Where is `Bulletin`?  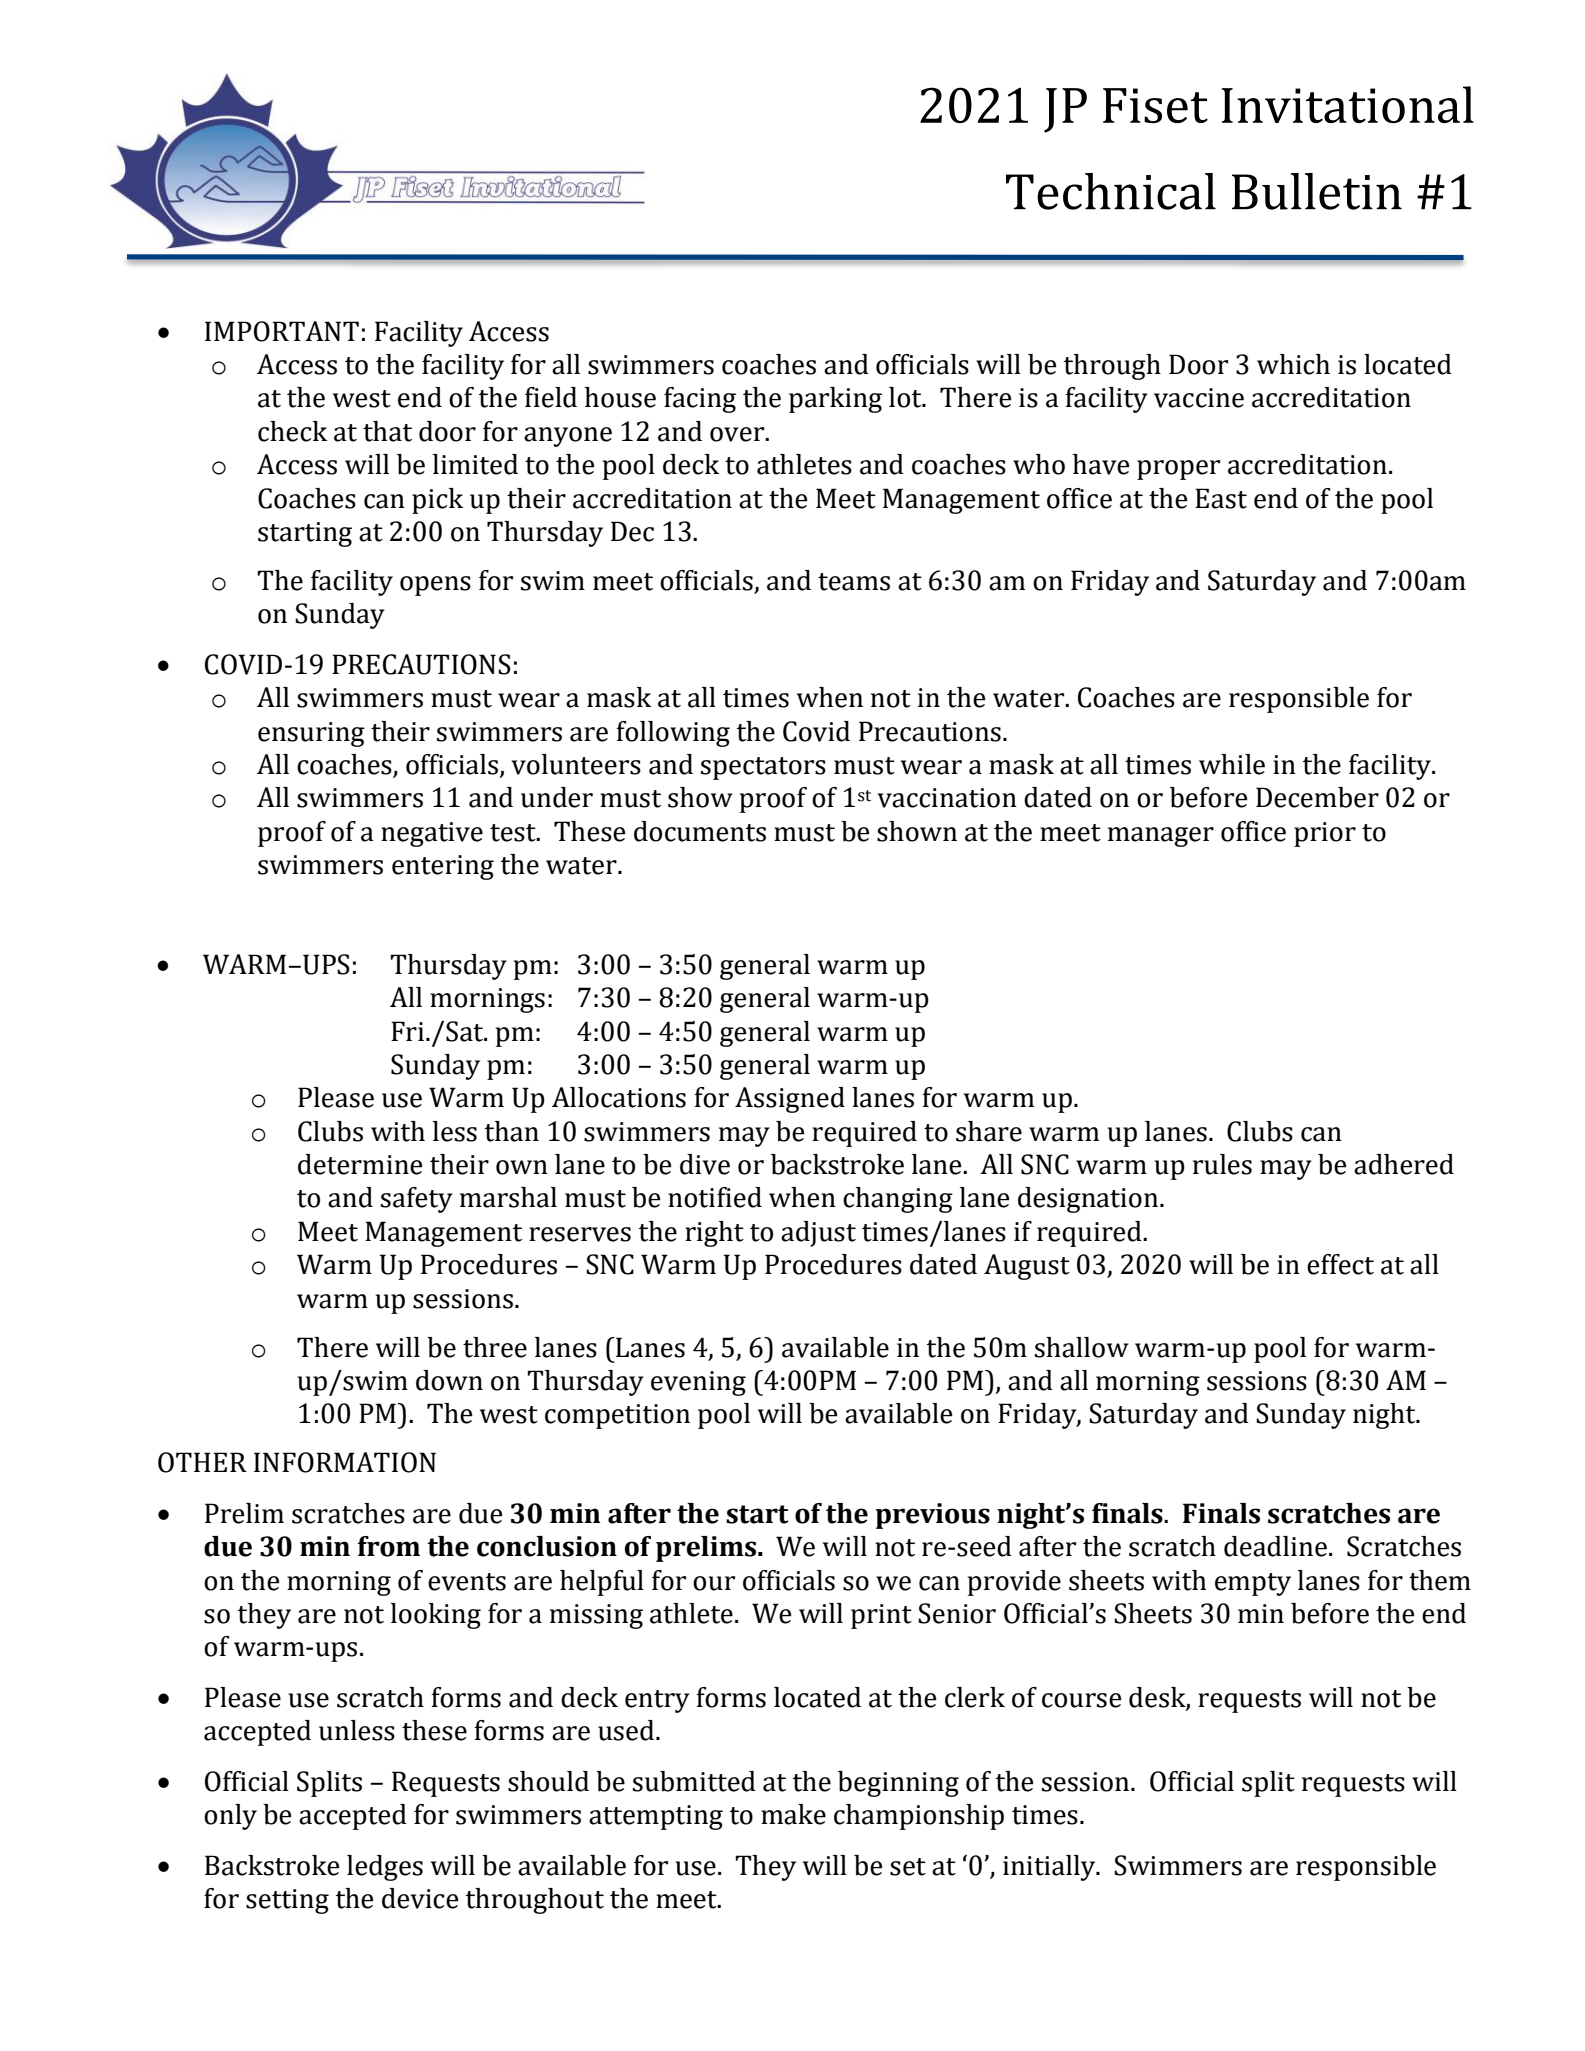
Bulletin is located at coordinates (1317, 191).
